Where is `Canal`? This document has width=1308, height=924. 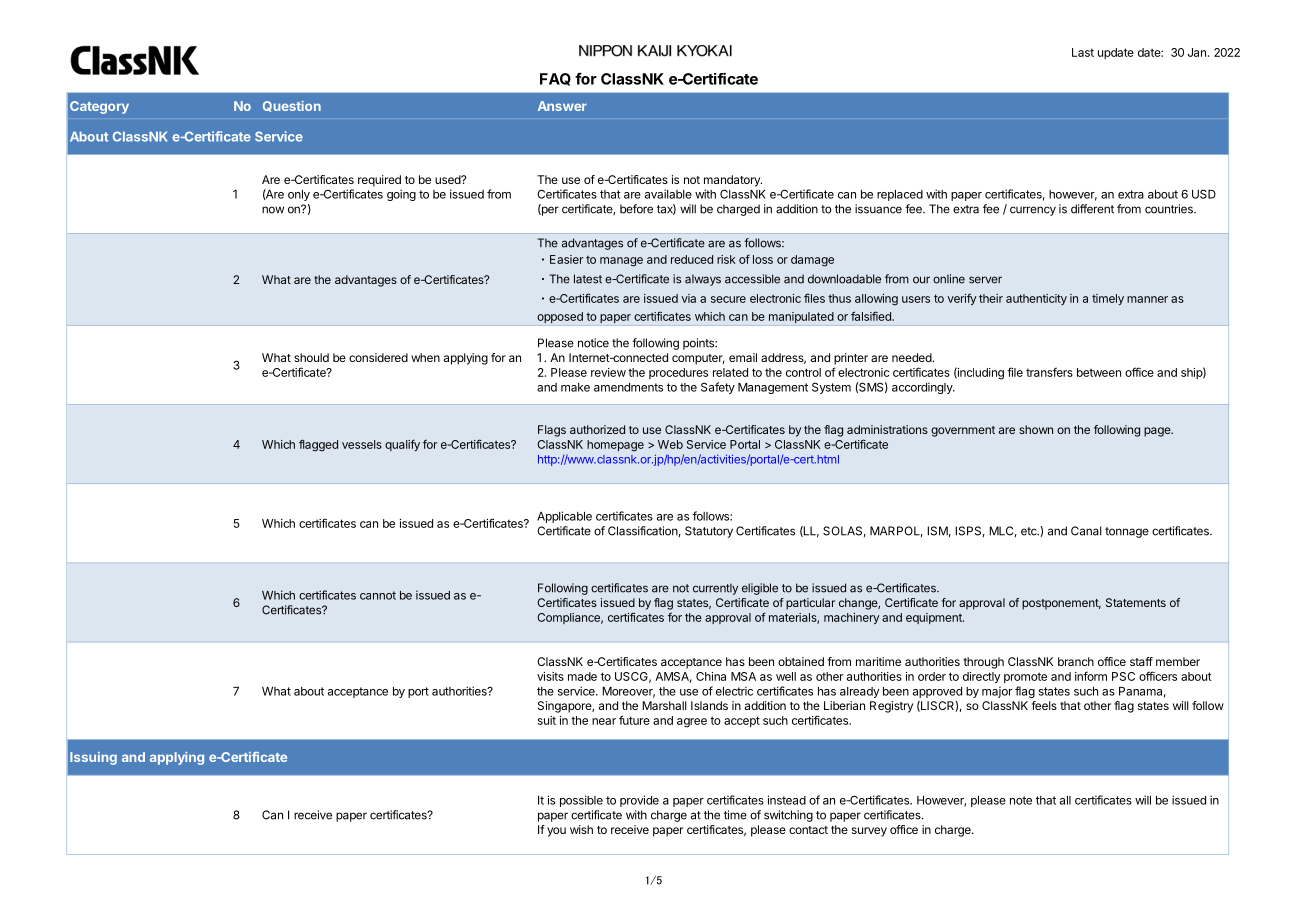
Canal is located at coordinates (1086, 531).
